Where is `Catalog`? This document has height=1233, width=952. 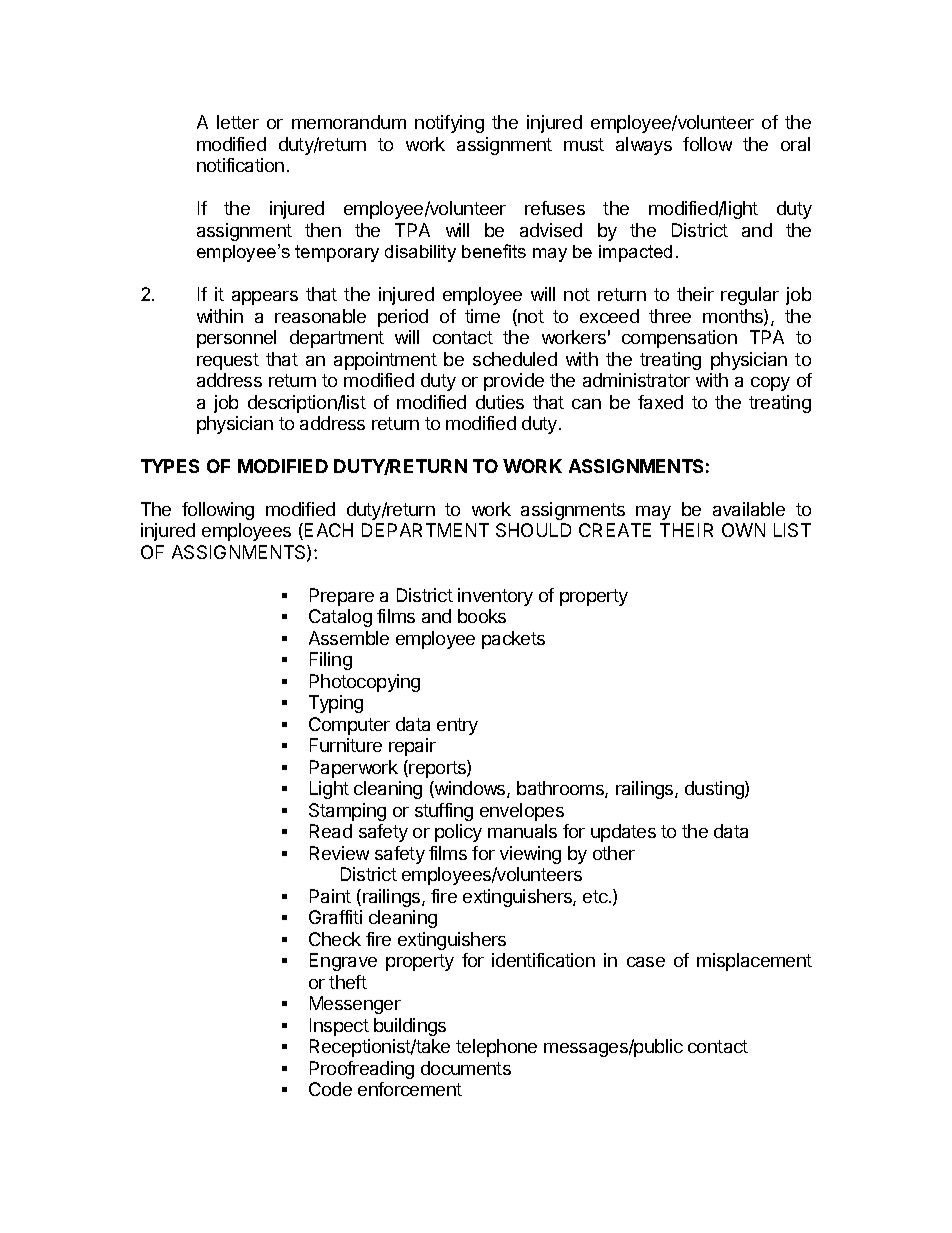 Catalog is located at coordinates (340, 618).
